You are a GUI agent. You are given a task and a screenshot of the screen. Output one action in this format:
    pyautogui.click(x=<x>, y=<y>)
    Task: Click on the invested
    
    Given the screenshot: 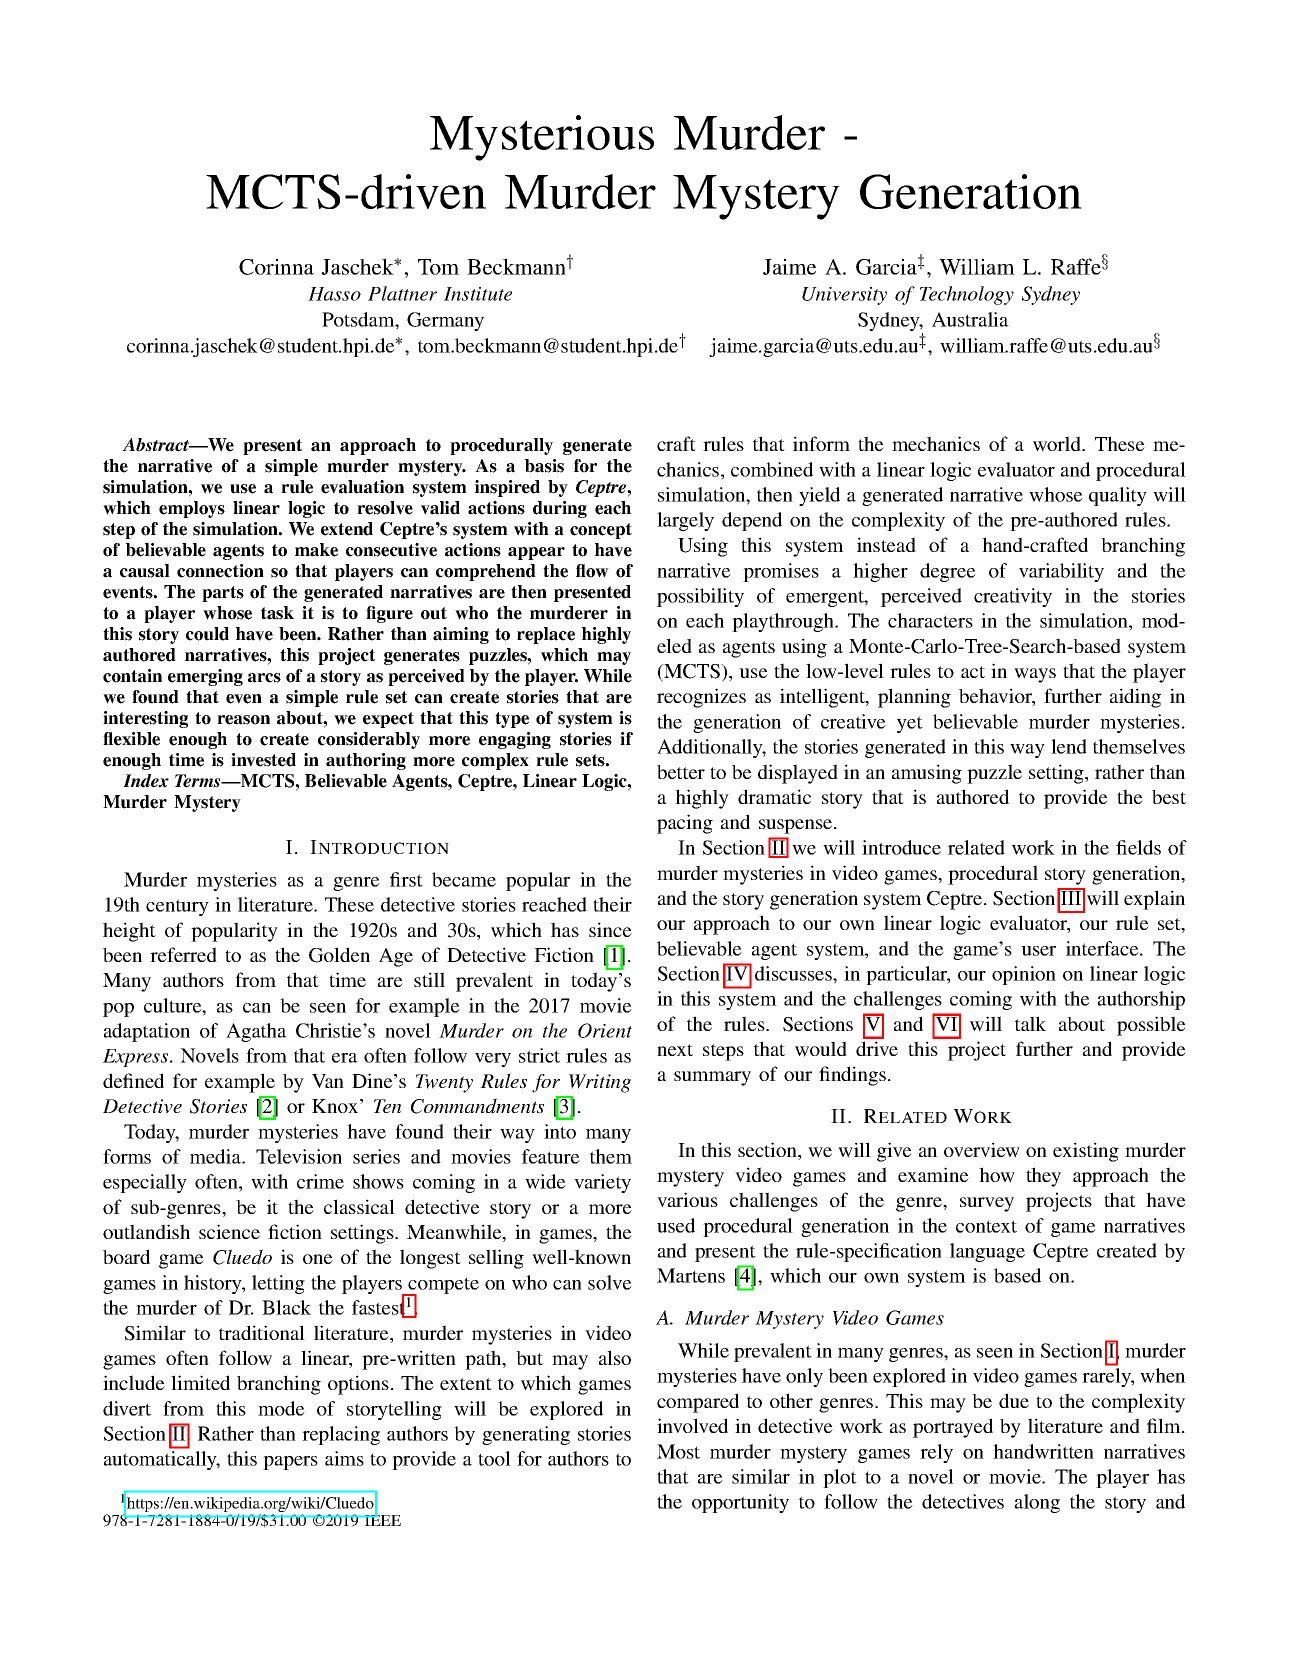 What is the action you would take?
    pyautogui.click(x=263, y=760)
